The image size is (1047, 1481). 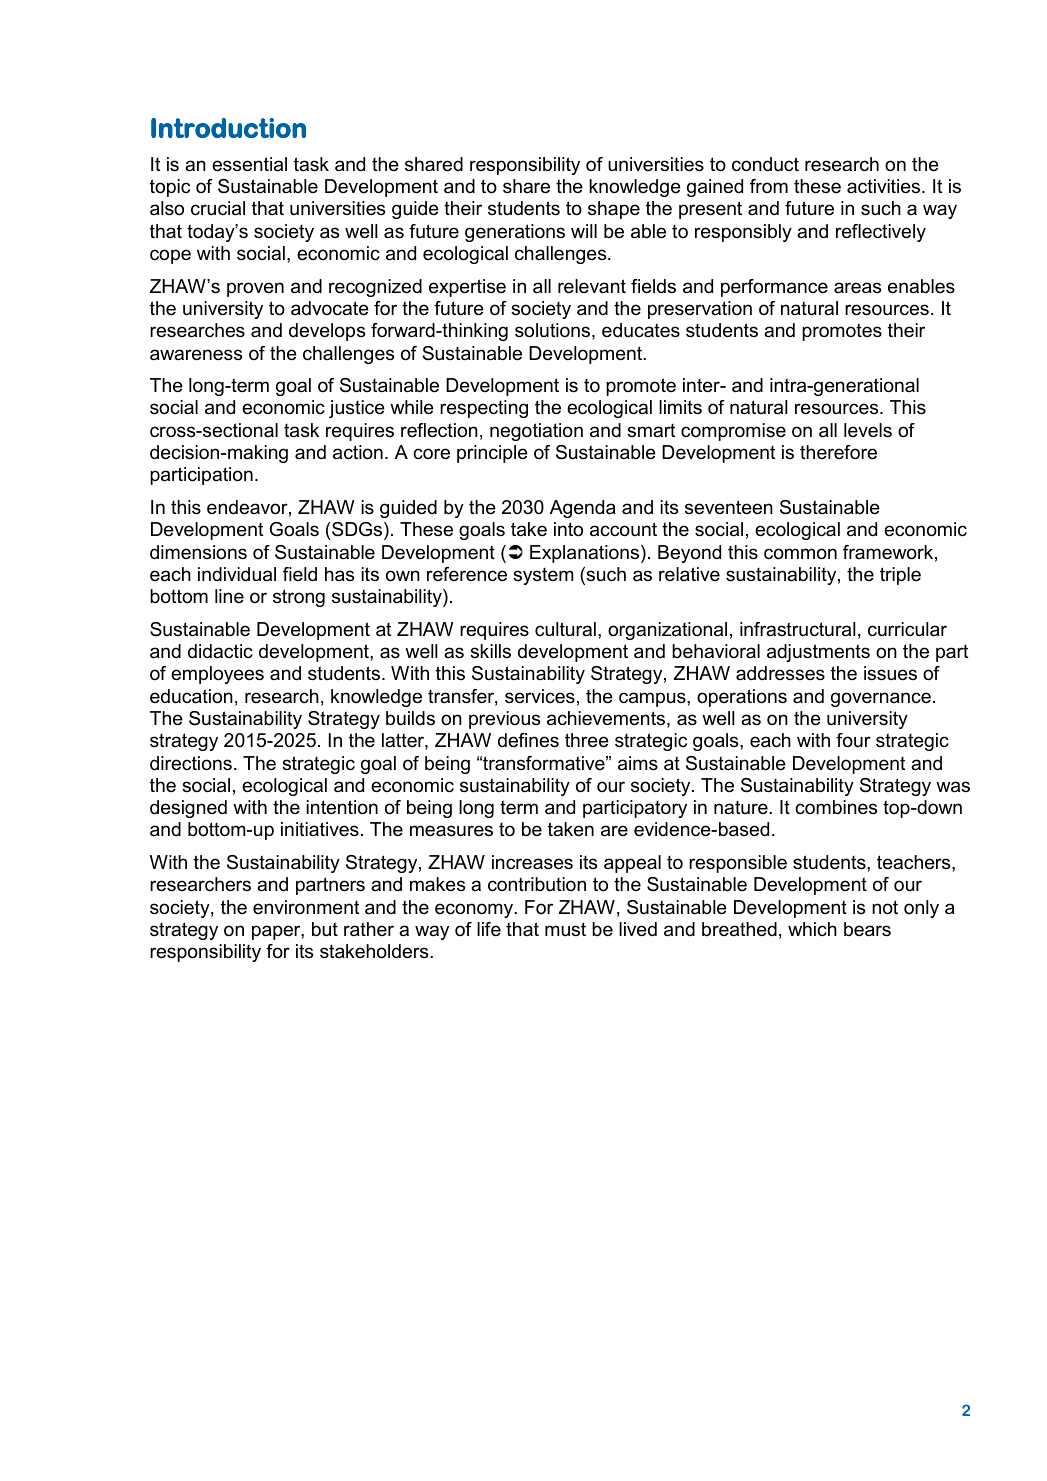 I want to click on areas, so click(x=857, y=287).
